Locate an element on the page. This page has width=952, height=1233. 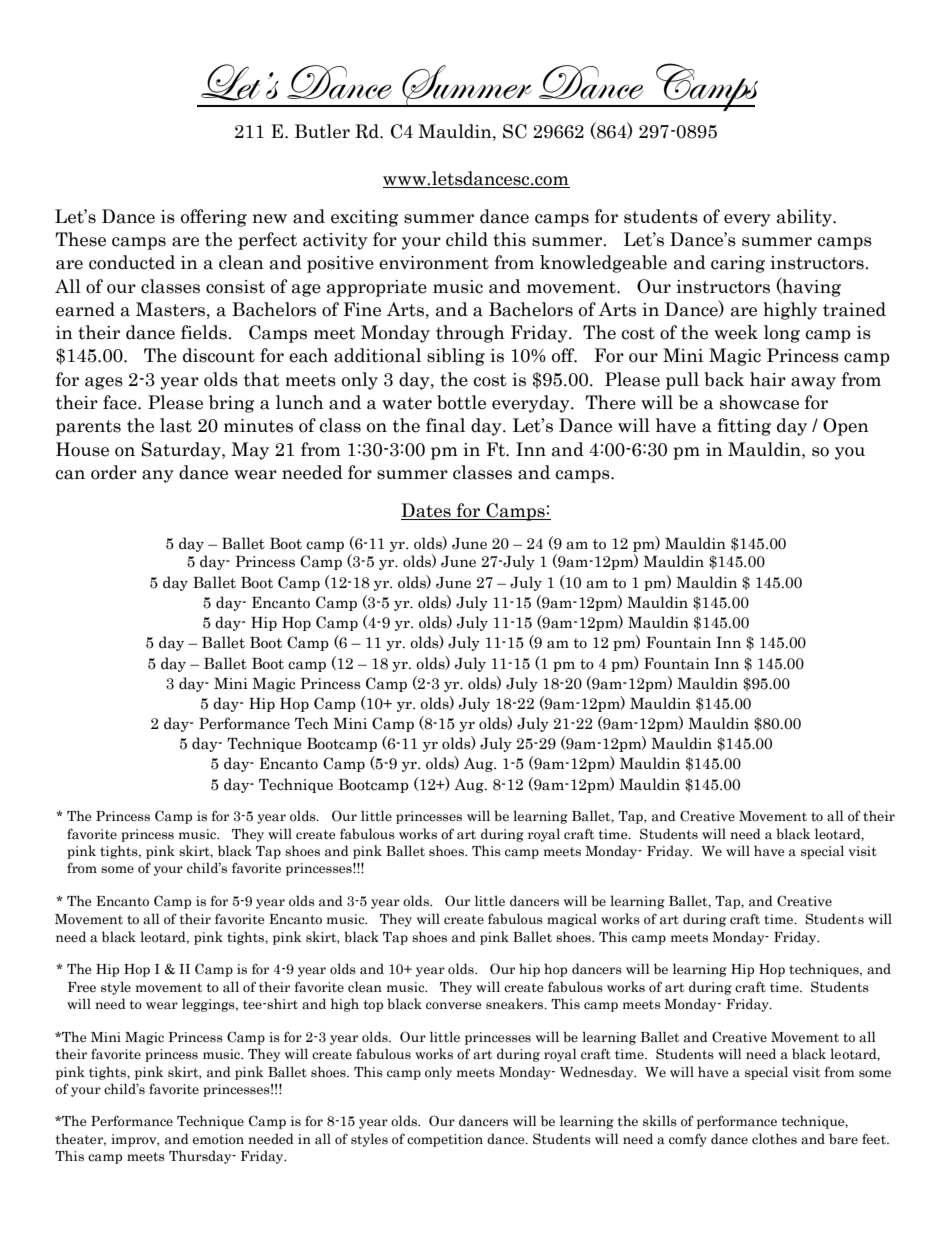
exciting is located at coordinates (365, 218).
